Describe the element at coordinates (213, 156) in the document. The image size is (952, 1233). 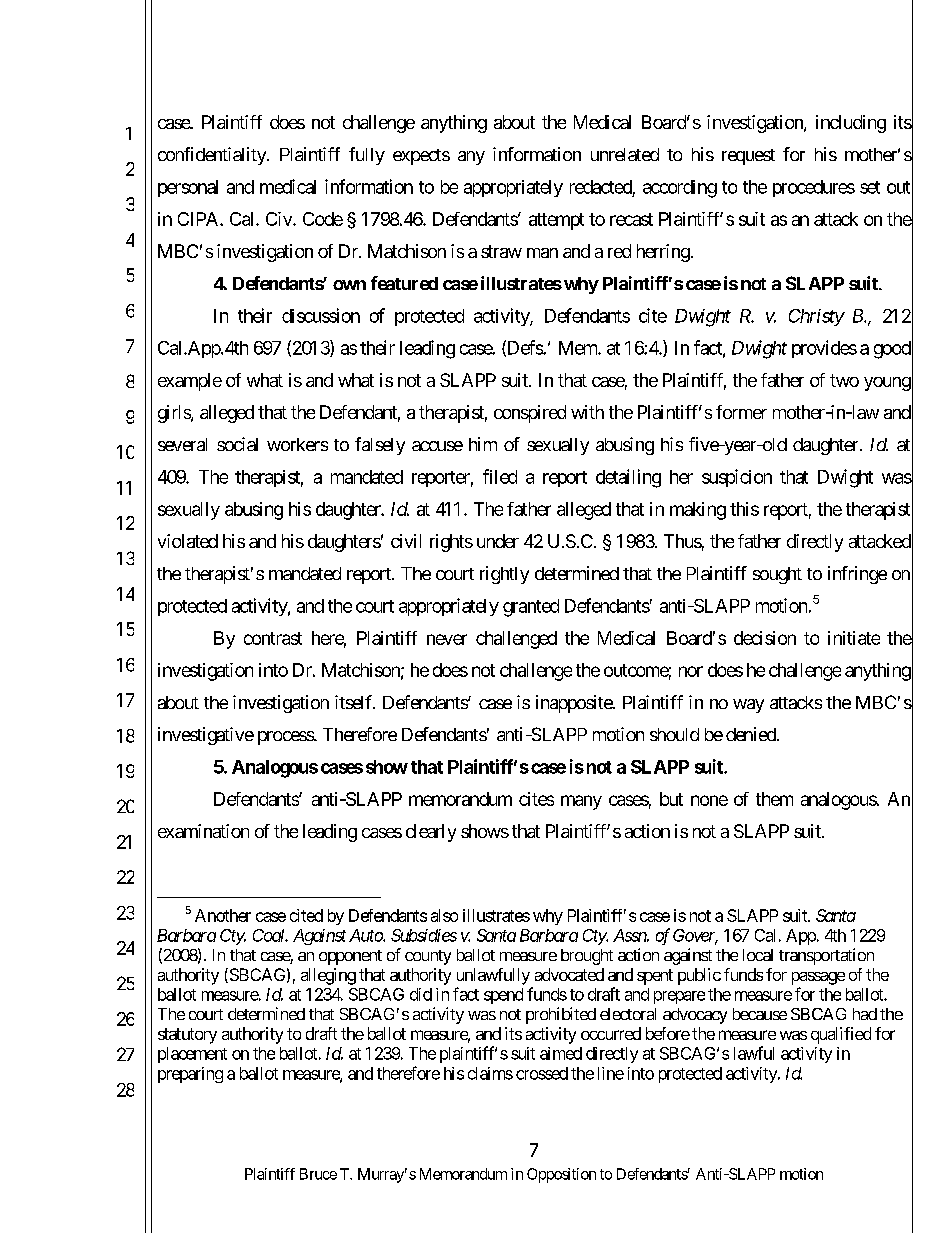
I see `confidentiality` at that location.
